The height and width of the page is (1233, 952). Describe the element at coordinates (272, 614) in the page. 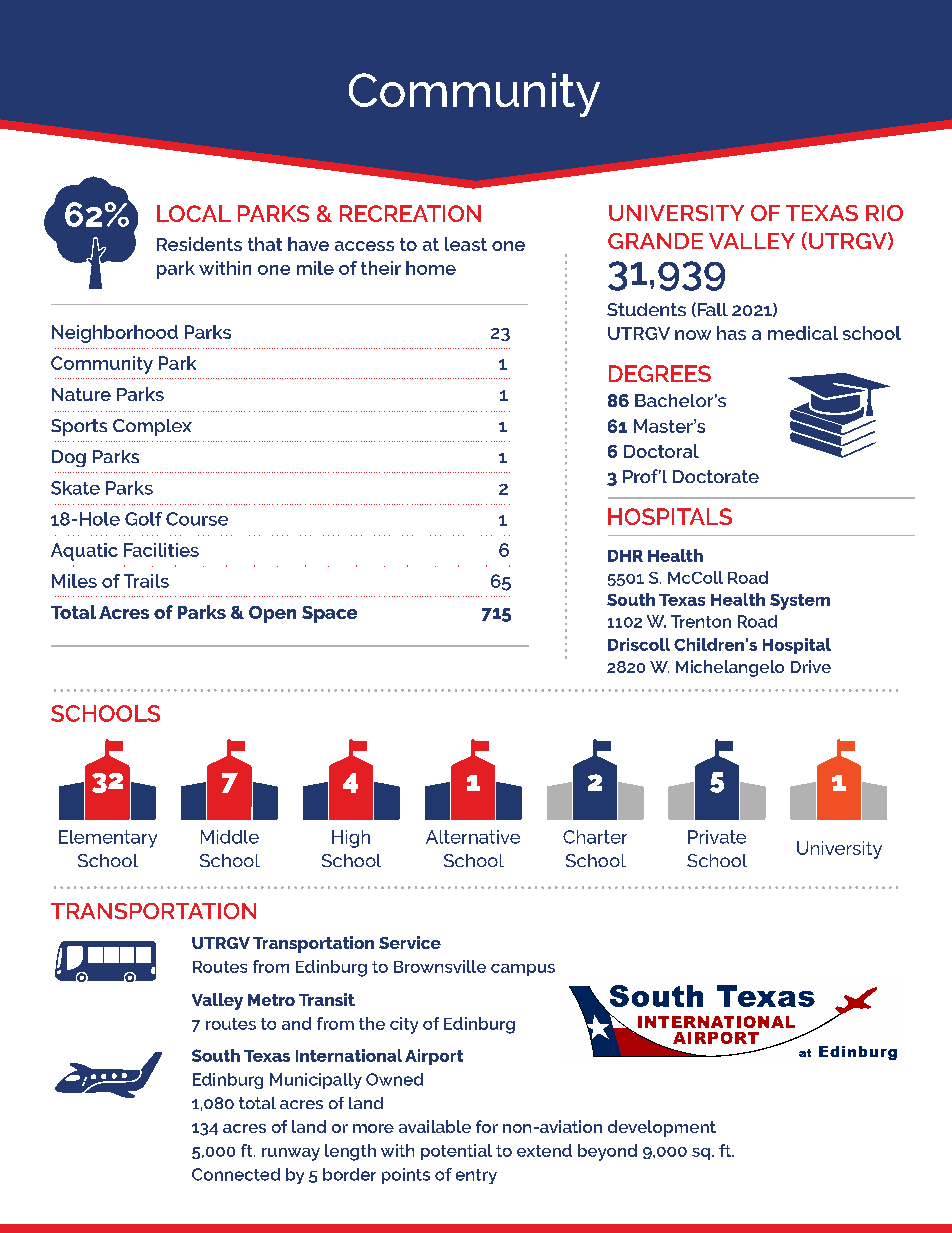

I see `Open` at that location.
